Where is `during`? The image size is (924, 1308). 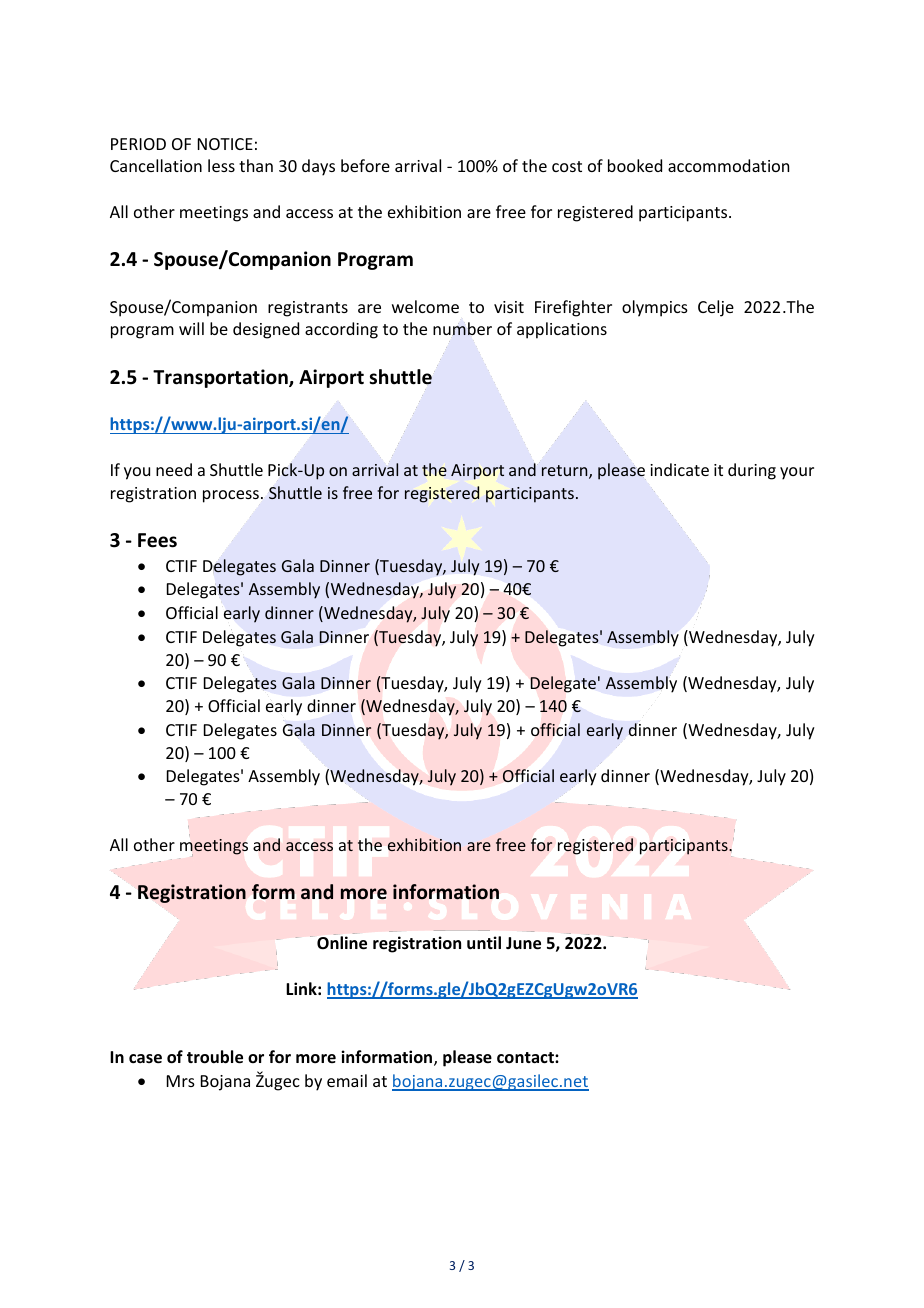 during is located at coordinates (752, 471).
